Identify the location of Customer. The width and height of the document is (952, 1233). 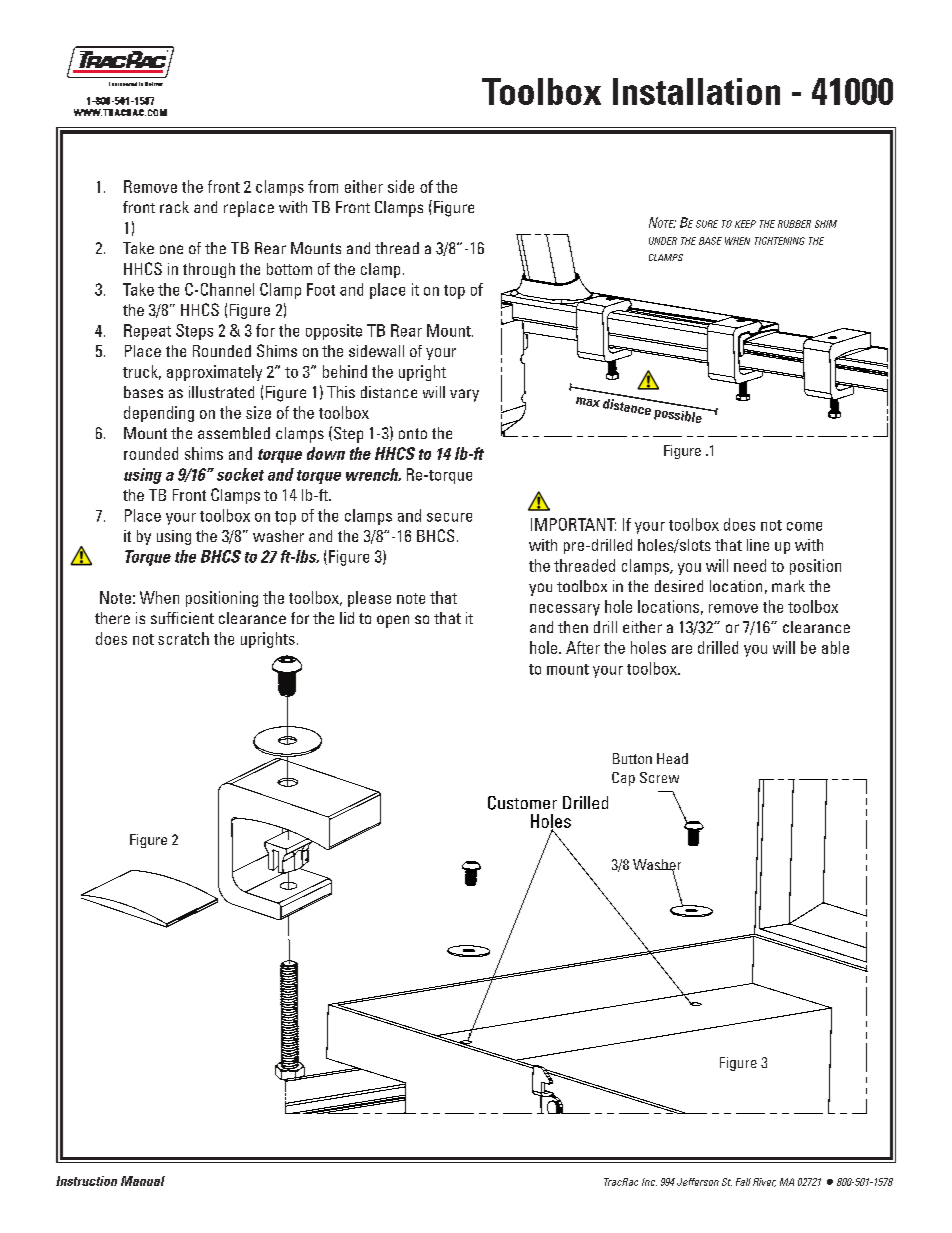
(522, 803).
